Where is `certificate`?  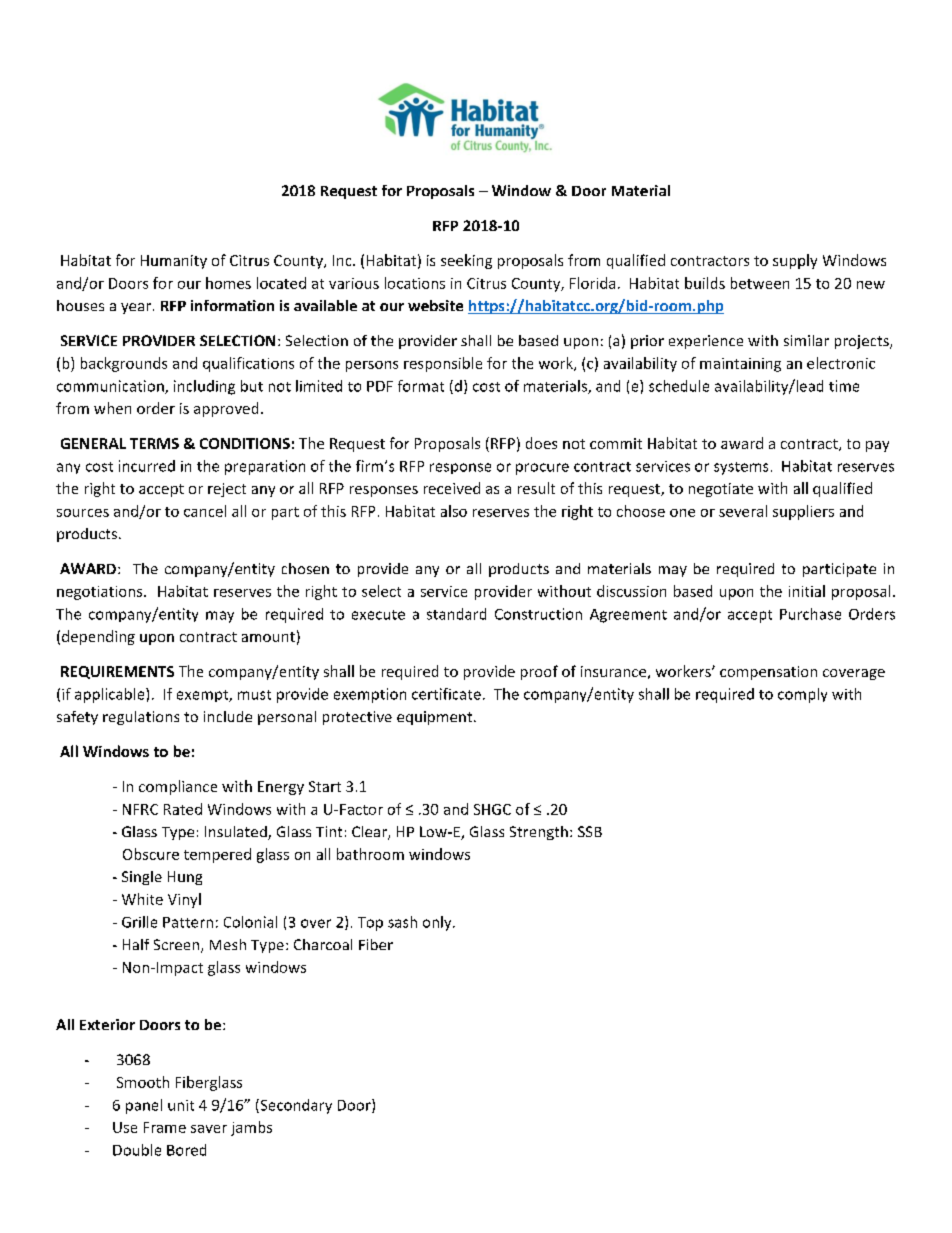 certificate is located at coordinates (446, 694).
